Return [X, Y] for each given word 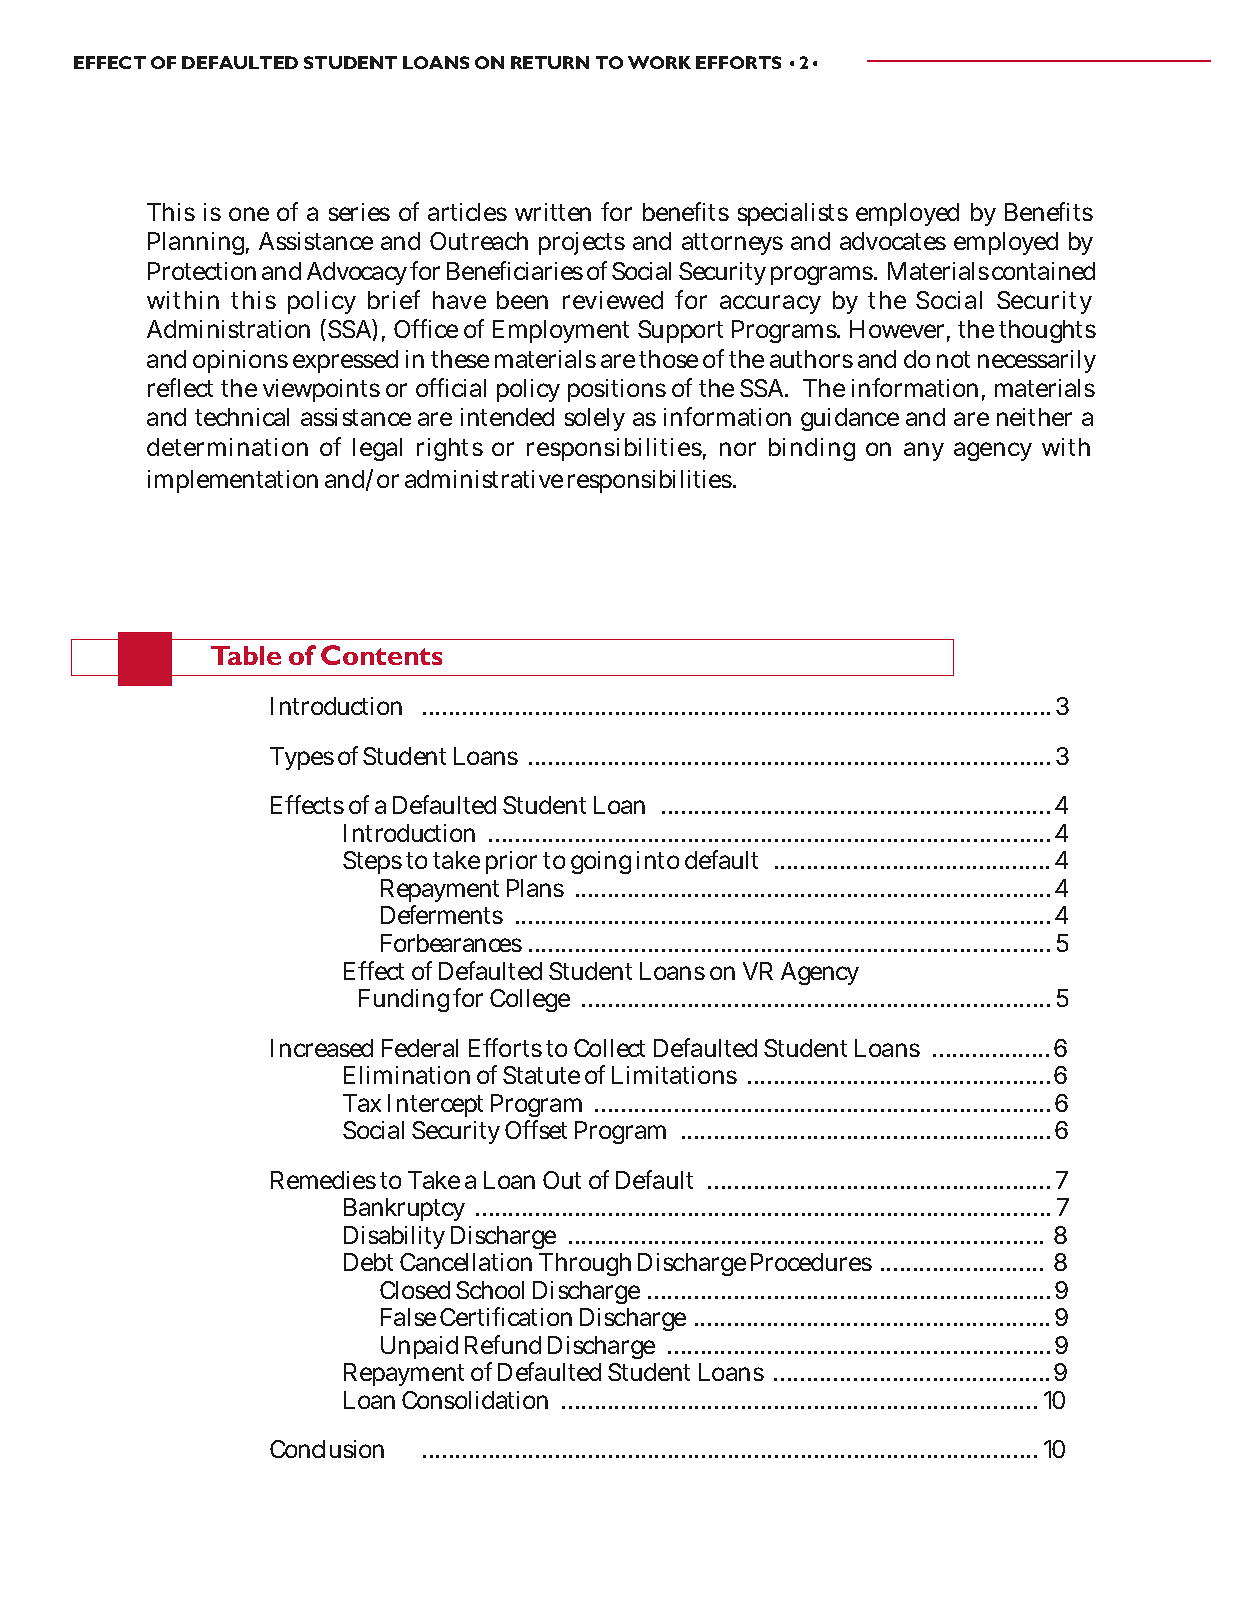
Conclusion [327, 1449]
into [658, 860]
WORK [659, 62]
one [249, 214]
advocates [893, 241]
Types [302, 758]
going [601, 862]
